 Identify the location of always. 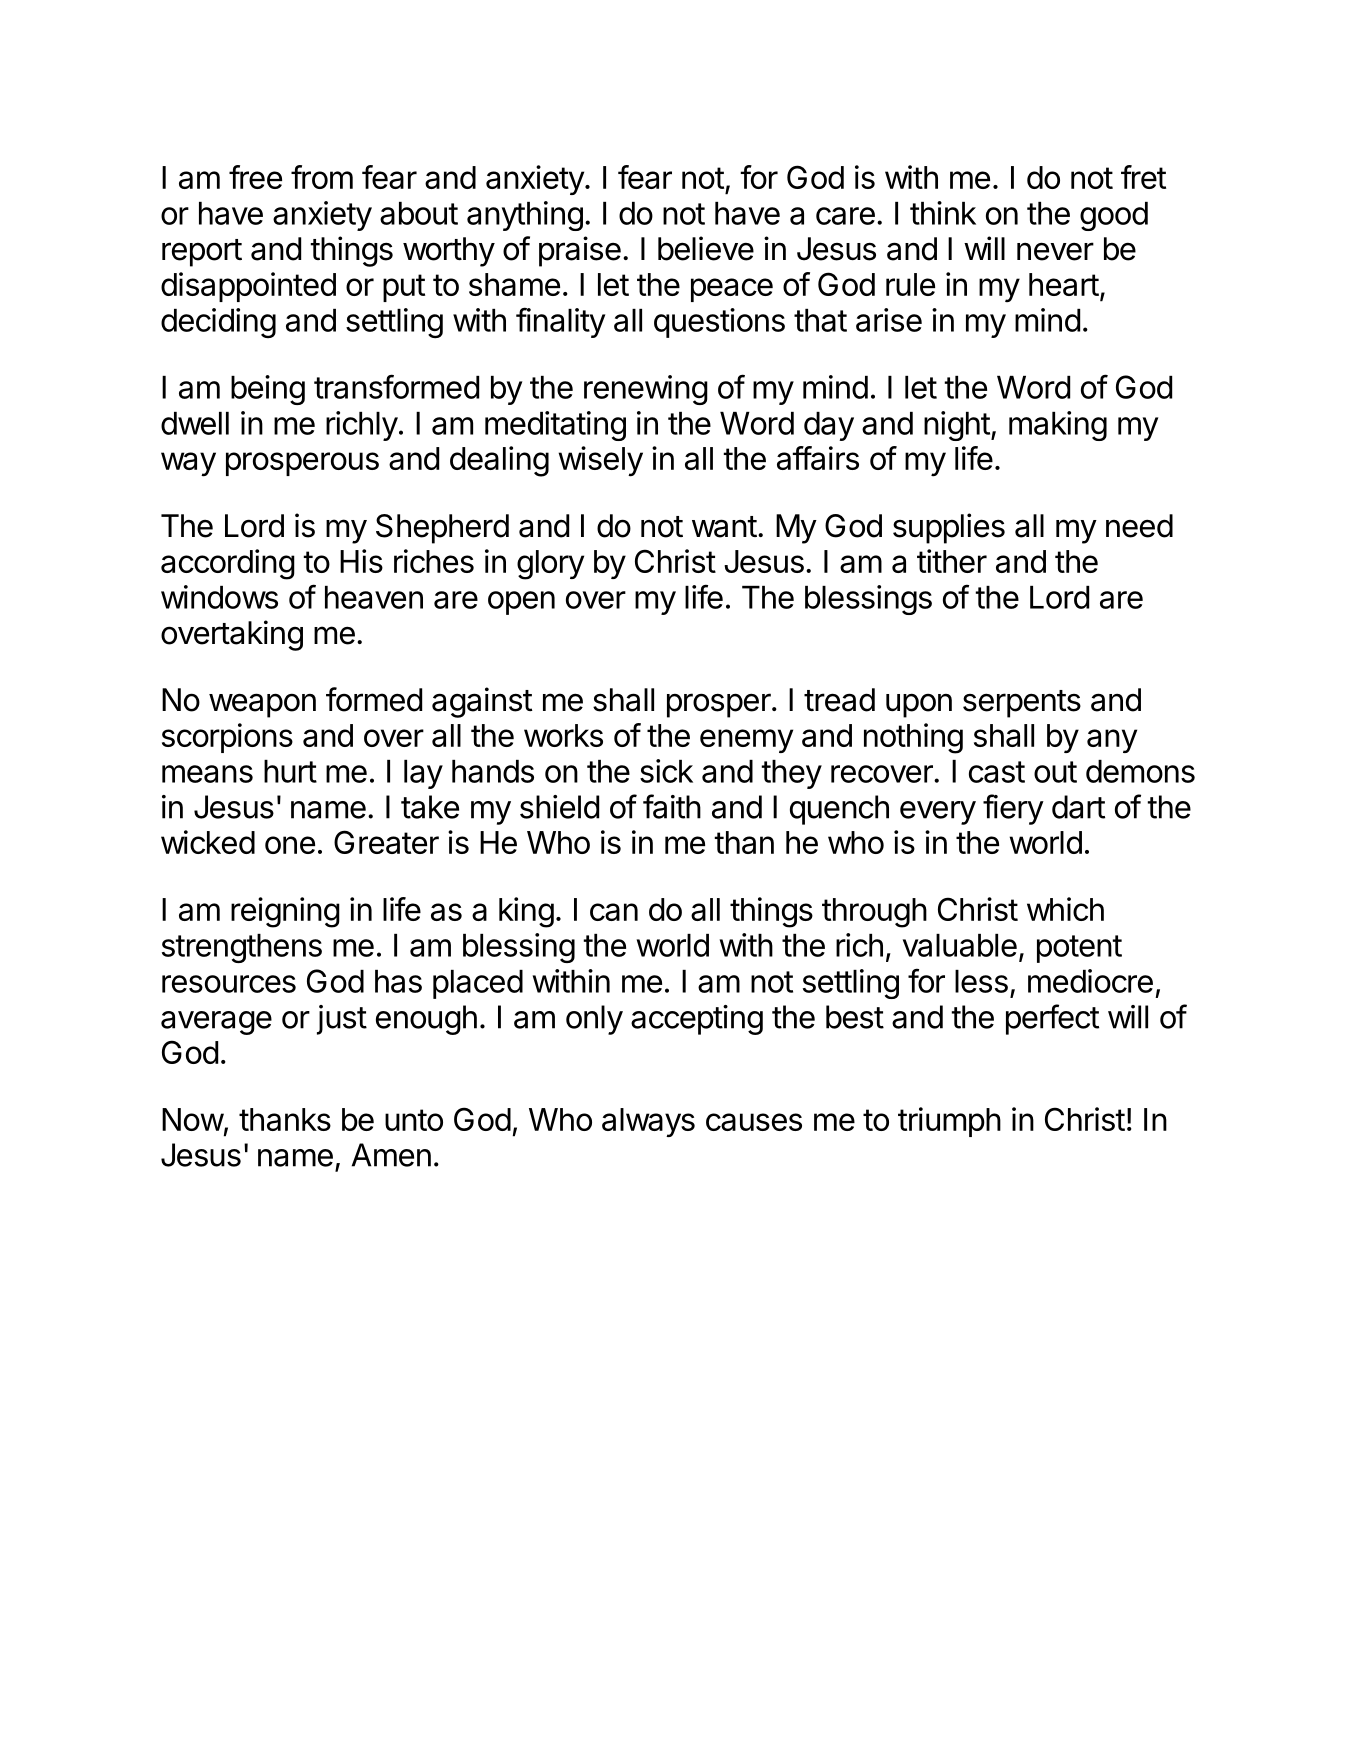
(648, 1122).
